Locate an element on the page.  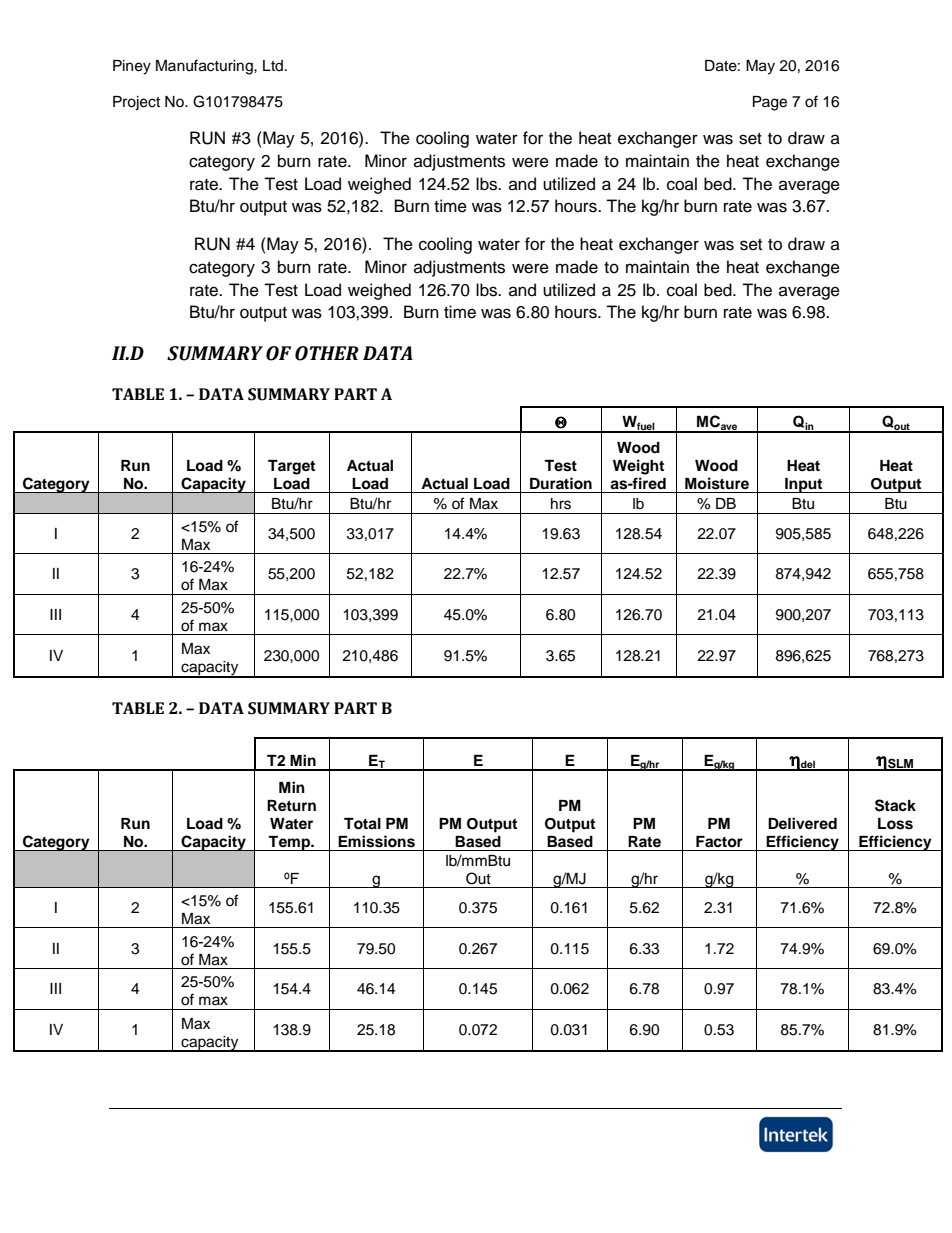
Total is located at coordinates (362, 824).
